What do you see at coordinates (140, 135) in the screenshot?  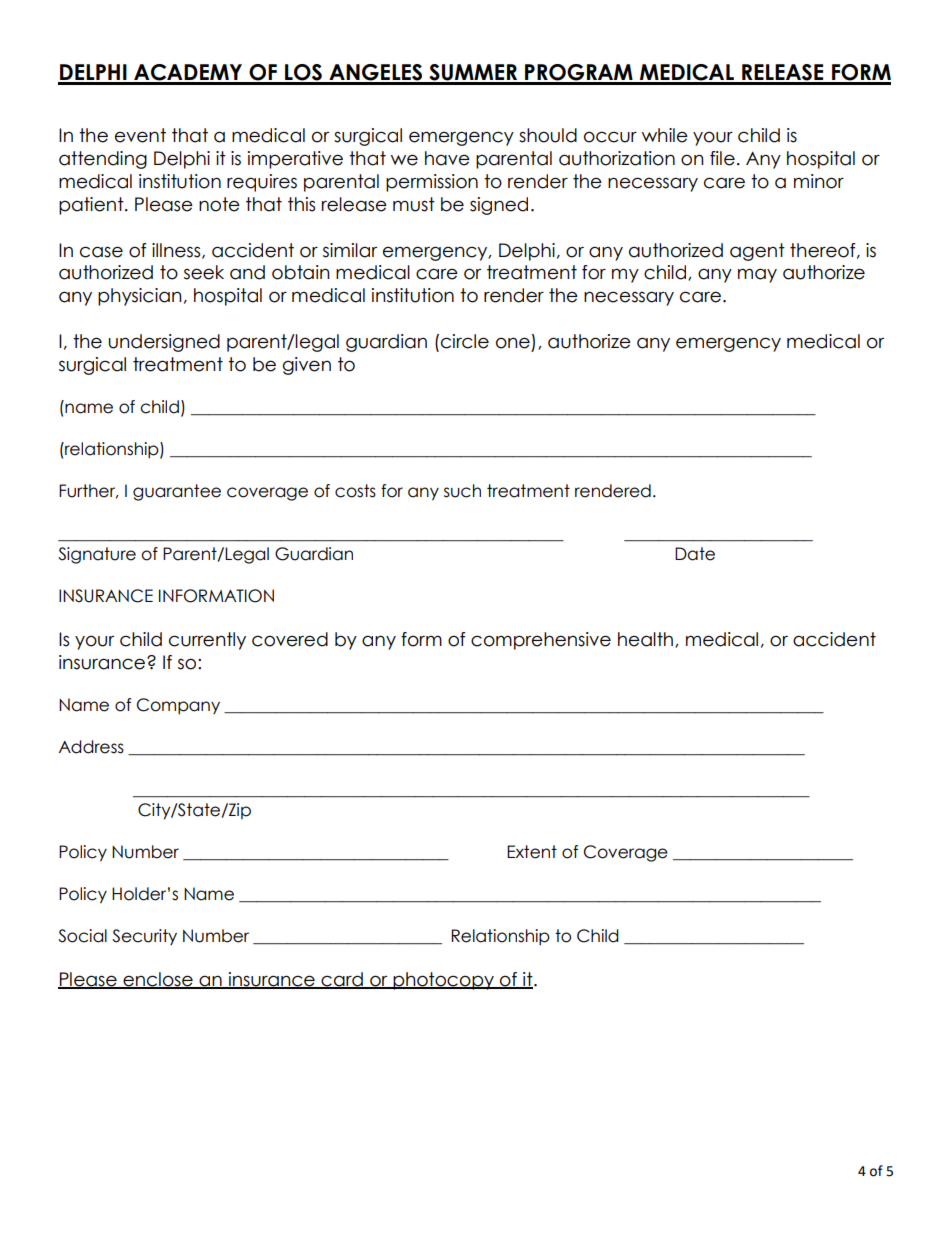 I see `event` at bounding box center [140, 135].
